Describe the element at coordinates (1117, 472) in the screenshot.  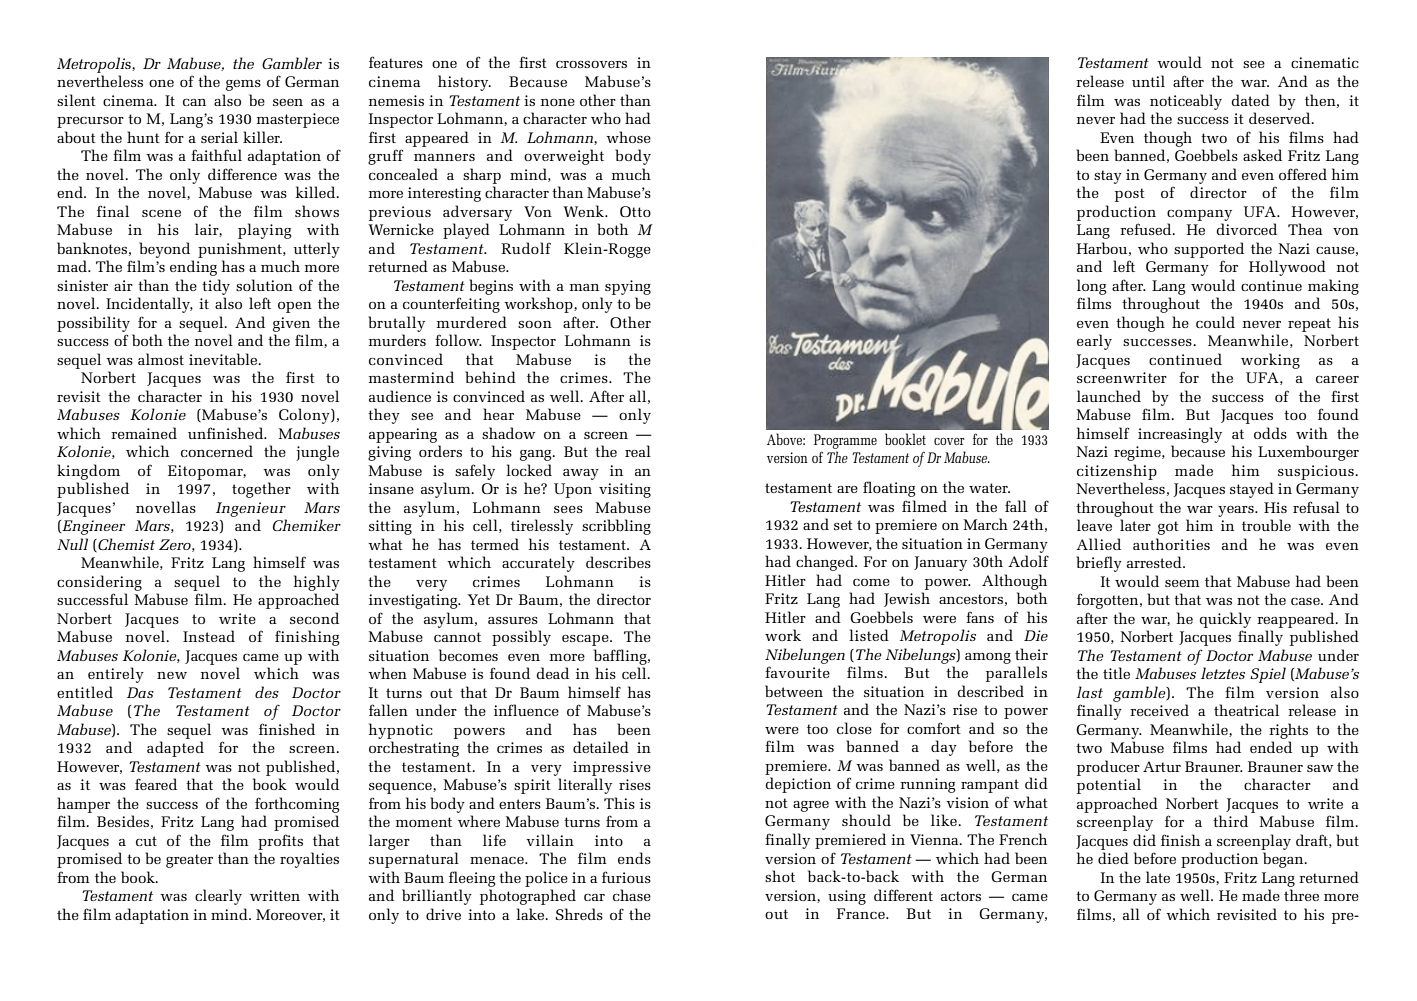
I see `citizenship` at that location.
